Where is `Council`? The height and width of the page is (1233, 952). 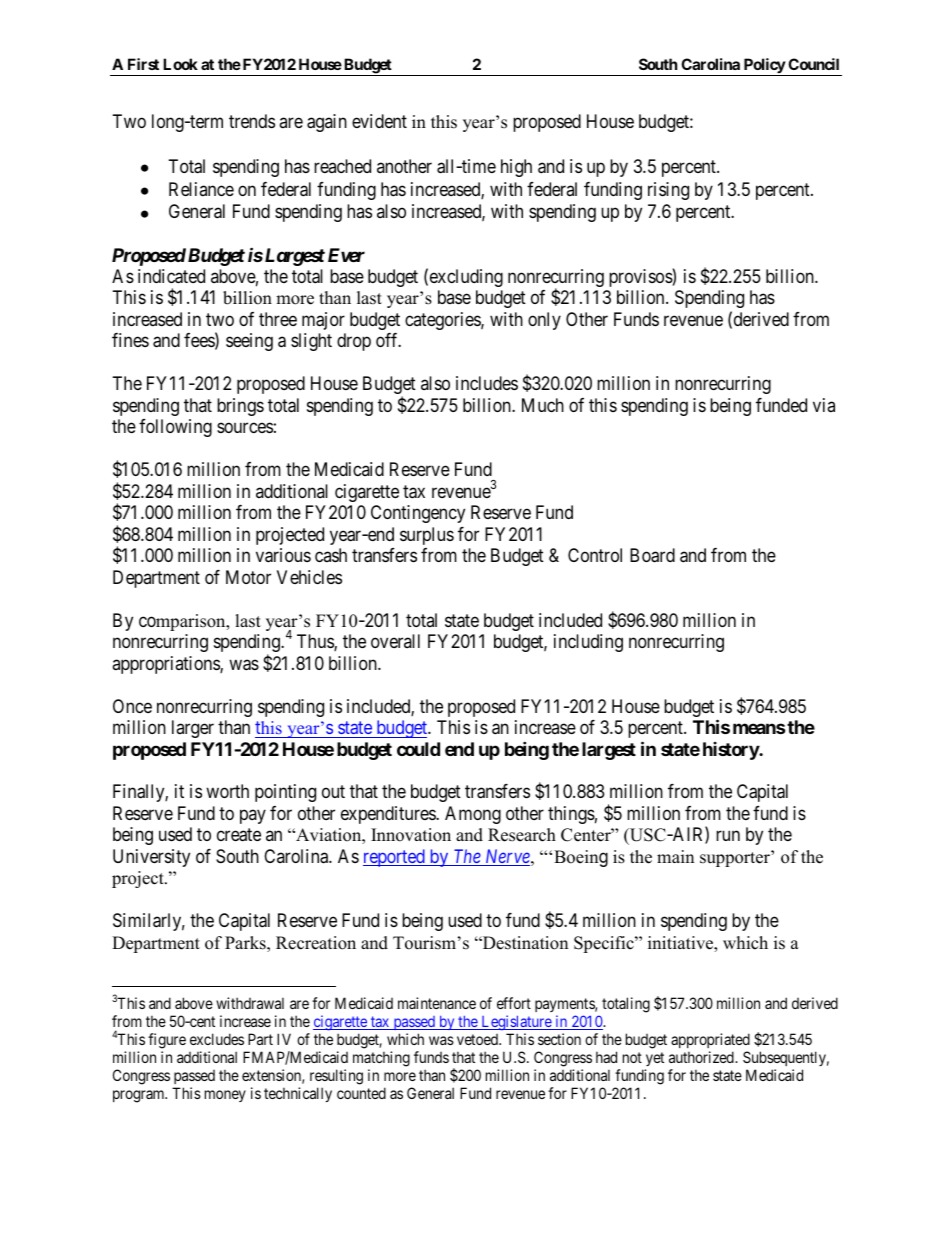 Council is located at coordinates (813, 64).
